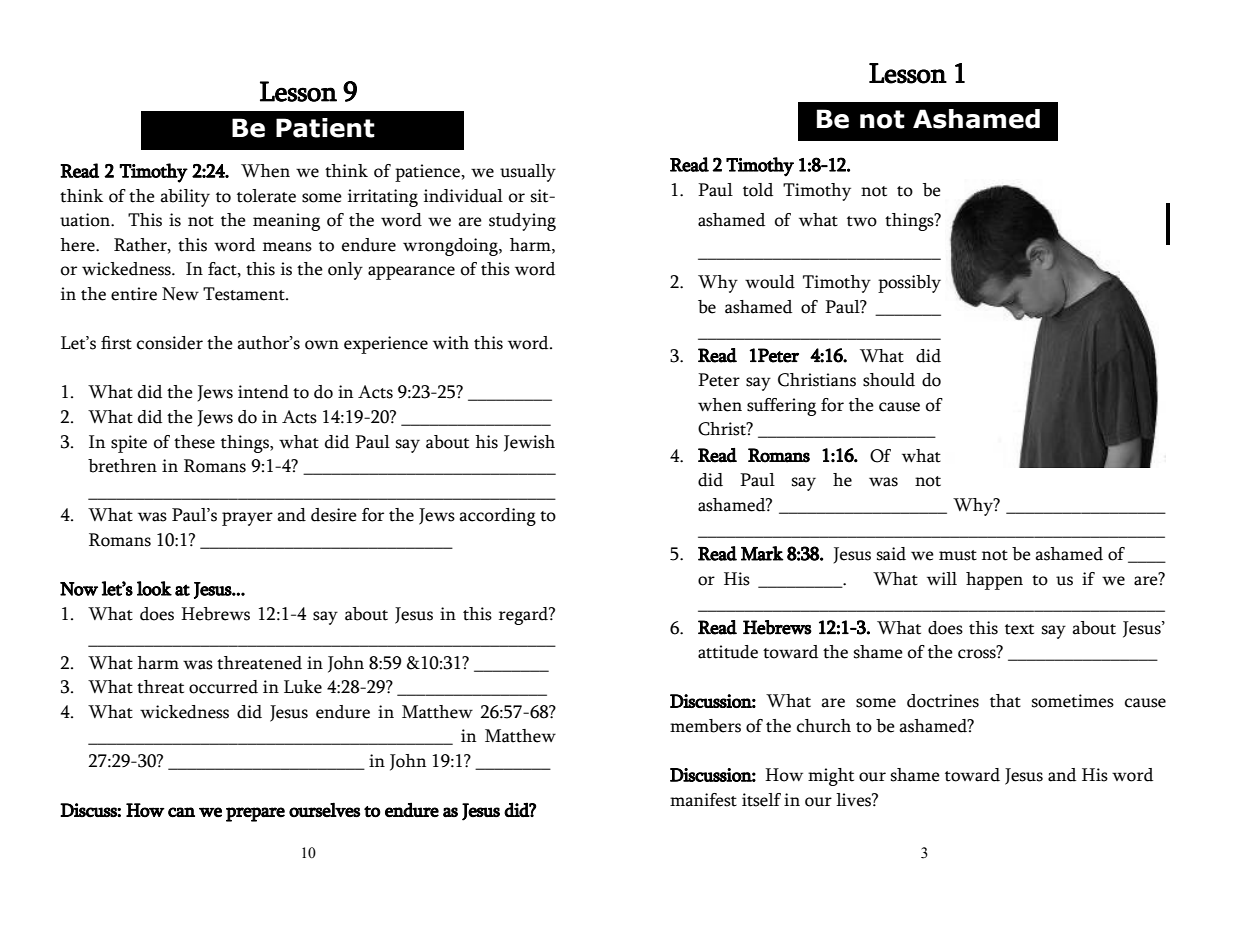 The image size is (1233, 952). Describe the element at coordinates (728, 652) in the page. I see `attitude` at that location.
